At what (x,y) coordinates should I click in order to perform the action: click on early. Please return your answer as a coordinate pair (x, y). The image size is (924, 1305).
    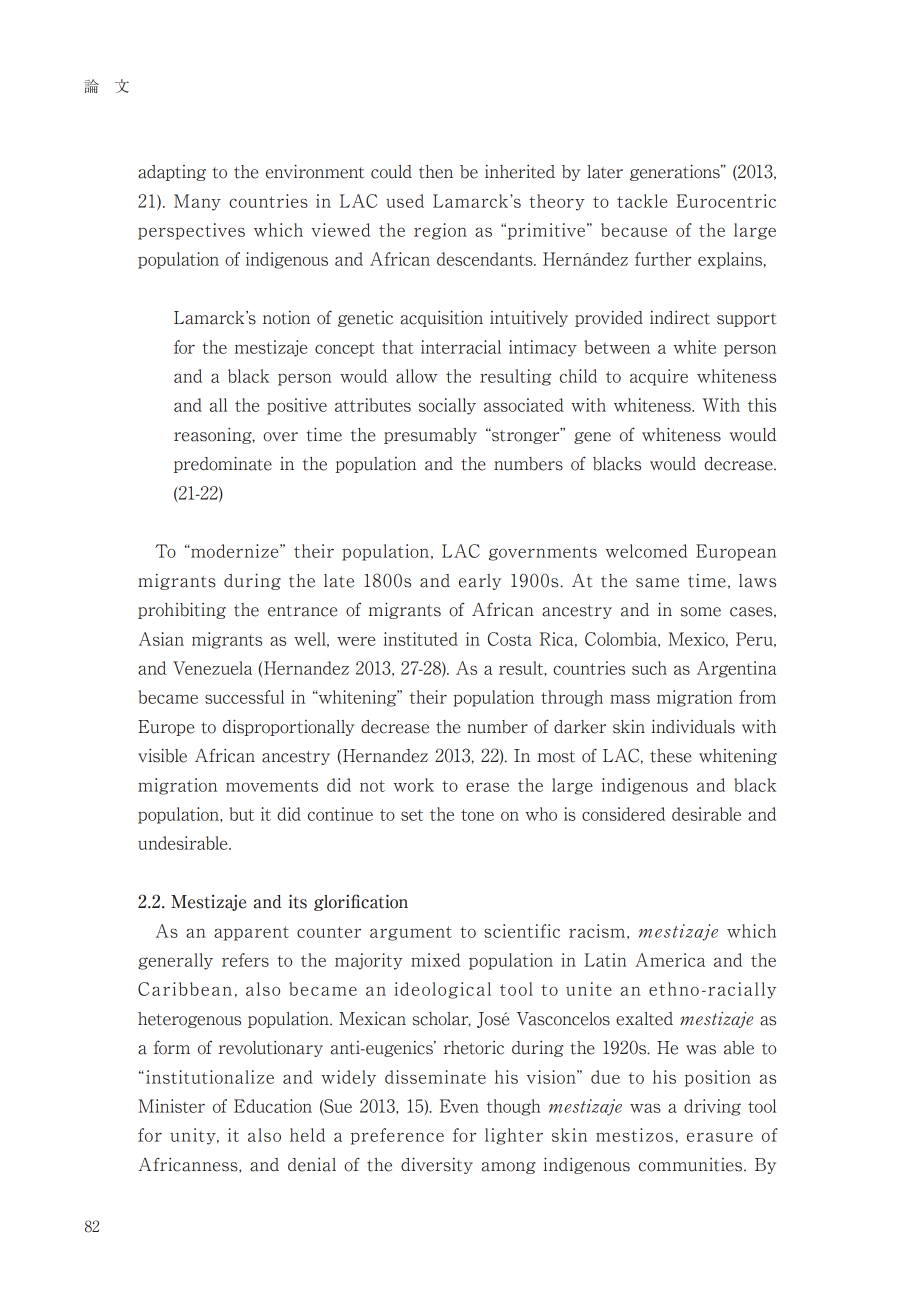
    Looking at the image, I should click on (480, 582).
